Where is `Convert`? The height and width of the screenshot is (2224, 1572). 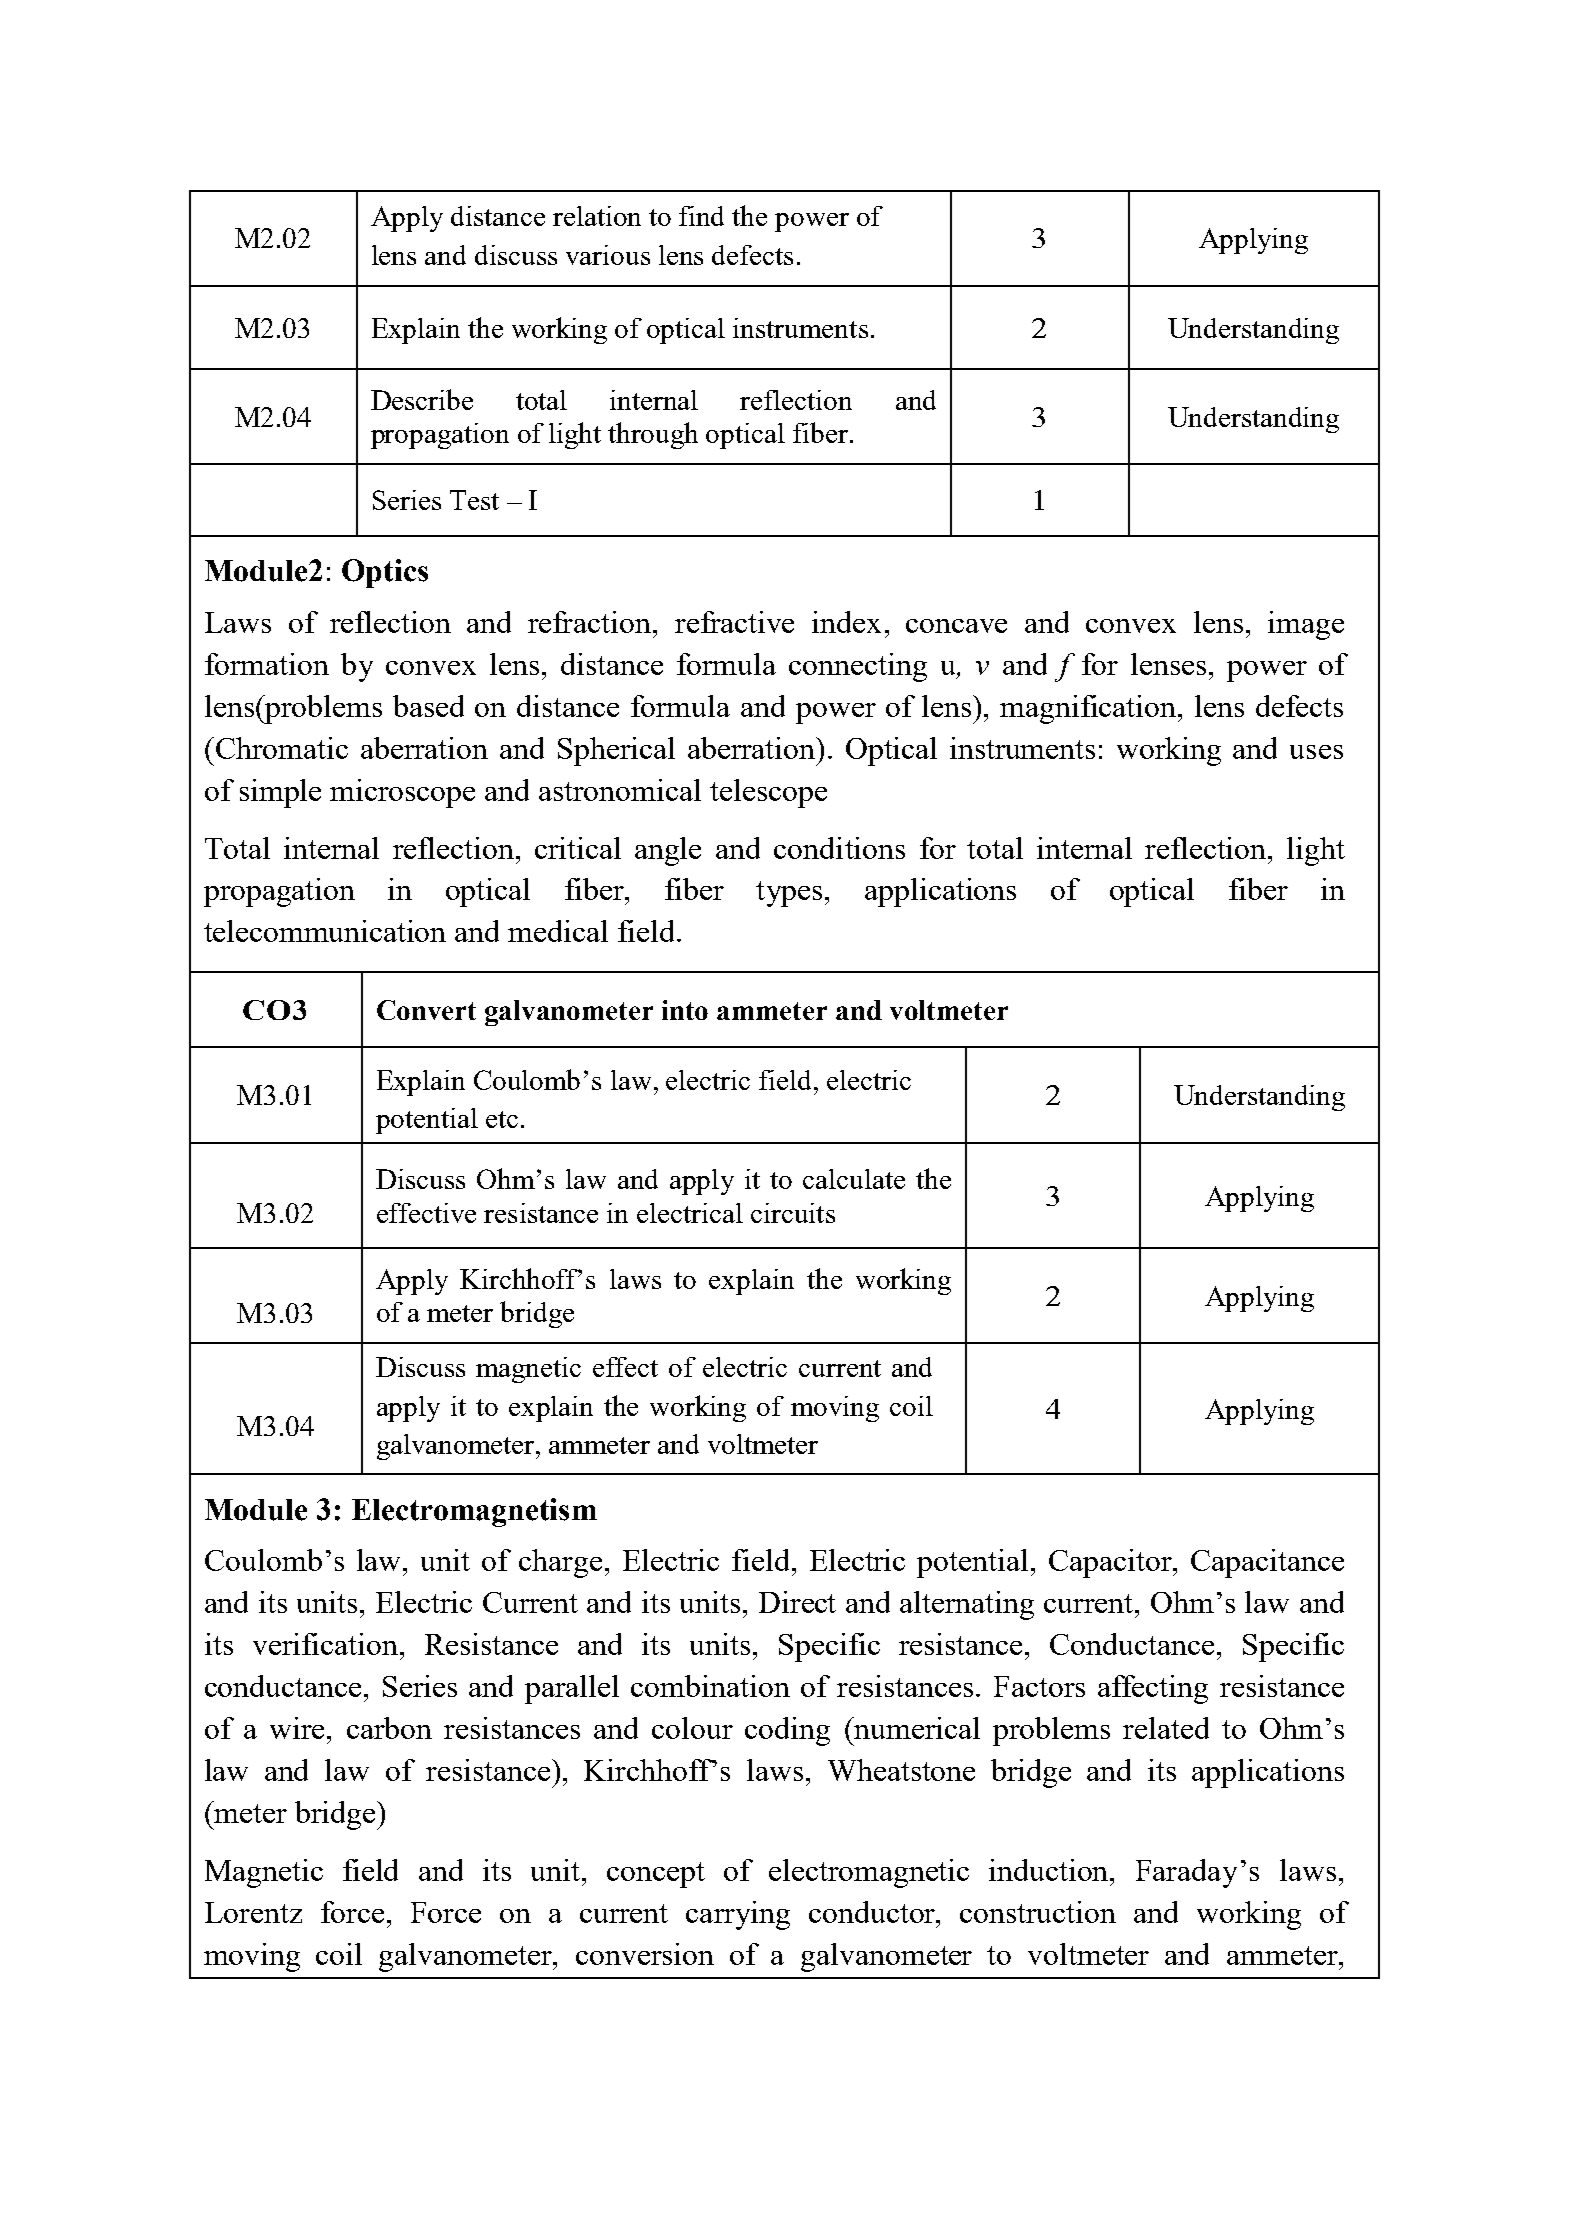 Convert is located at coordinates (426, 1010).
